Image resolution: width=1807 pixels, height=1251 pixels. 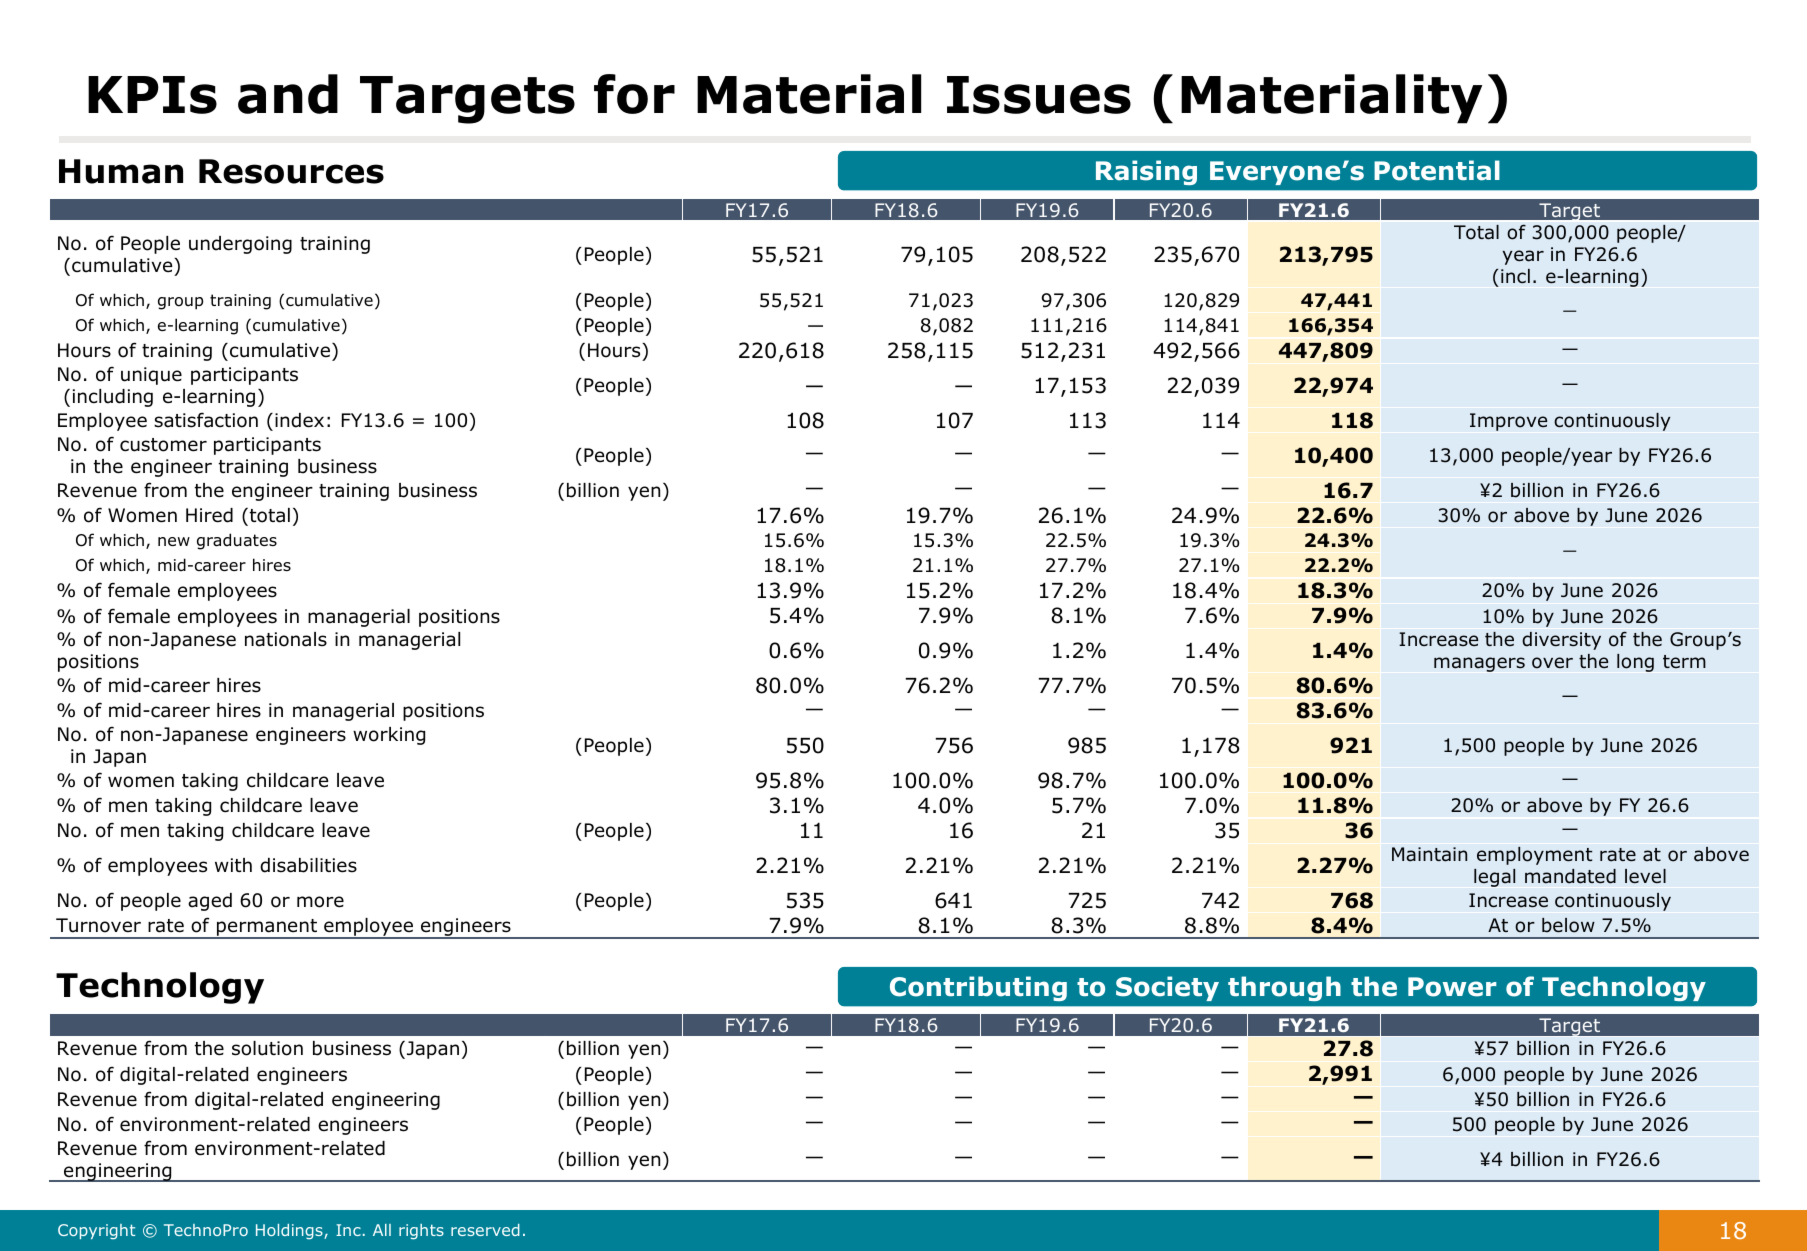 What do you see at coordinates (1039, 95) in the image?
I see `Issues` at bounding box center [1039, 95].
